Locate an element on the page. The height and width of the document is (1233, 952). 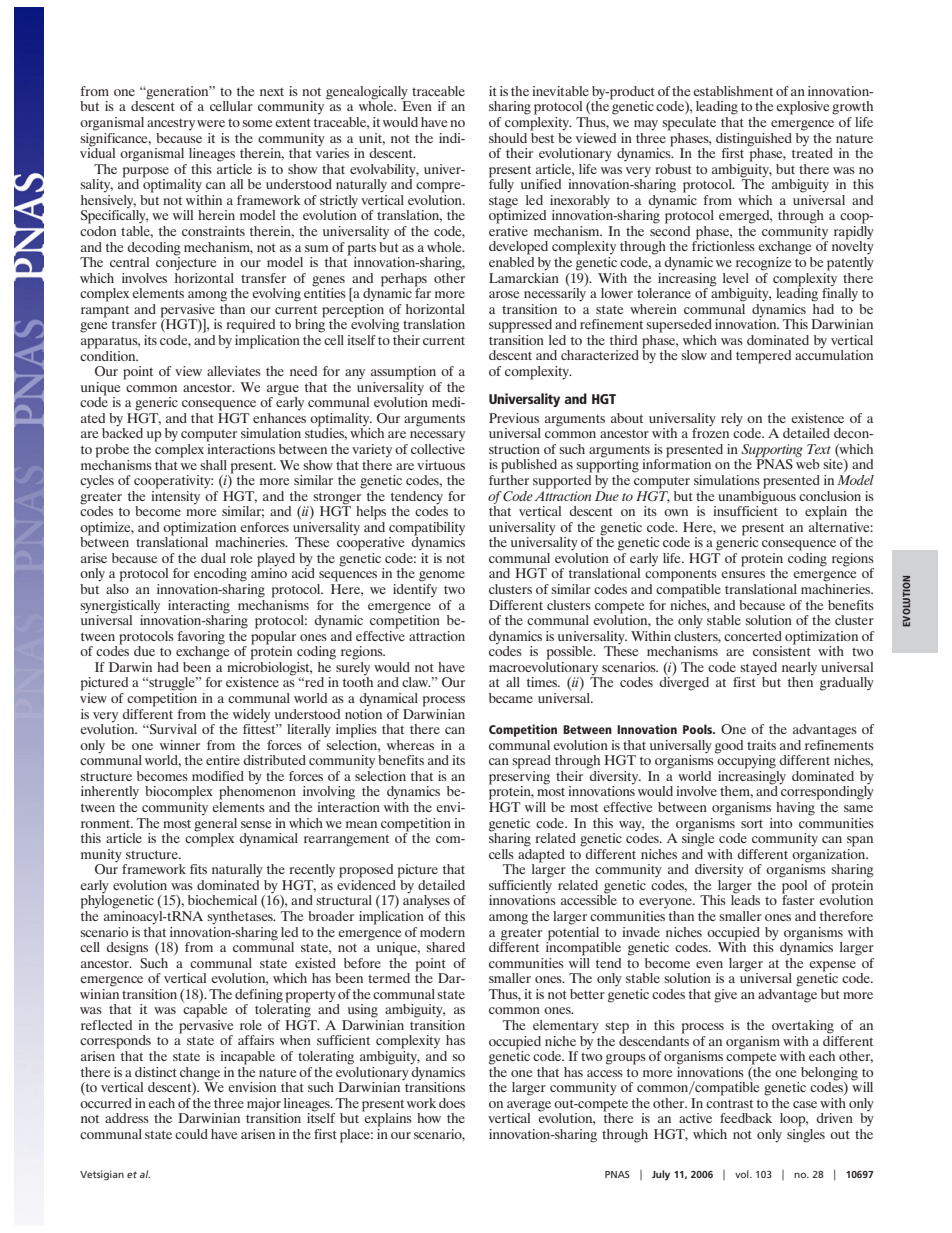
could is located at coordinates (191, 1134).
